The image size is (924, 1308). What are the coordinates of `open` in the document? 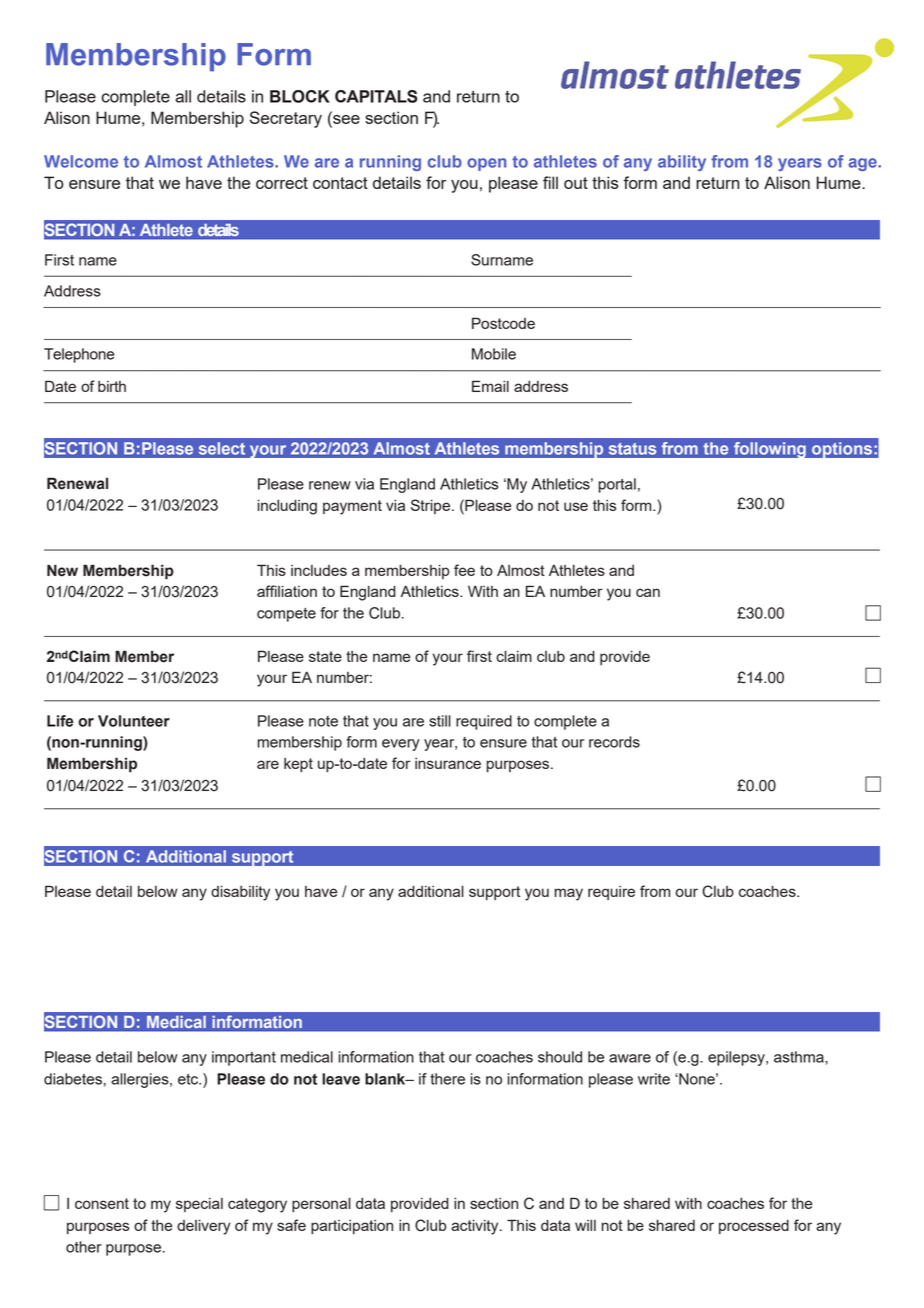 It's located at (486, 164).
